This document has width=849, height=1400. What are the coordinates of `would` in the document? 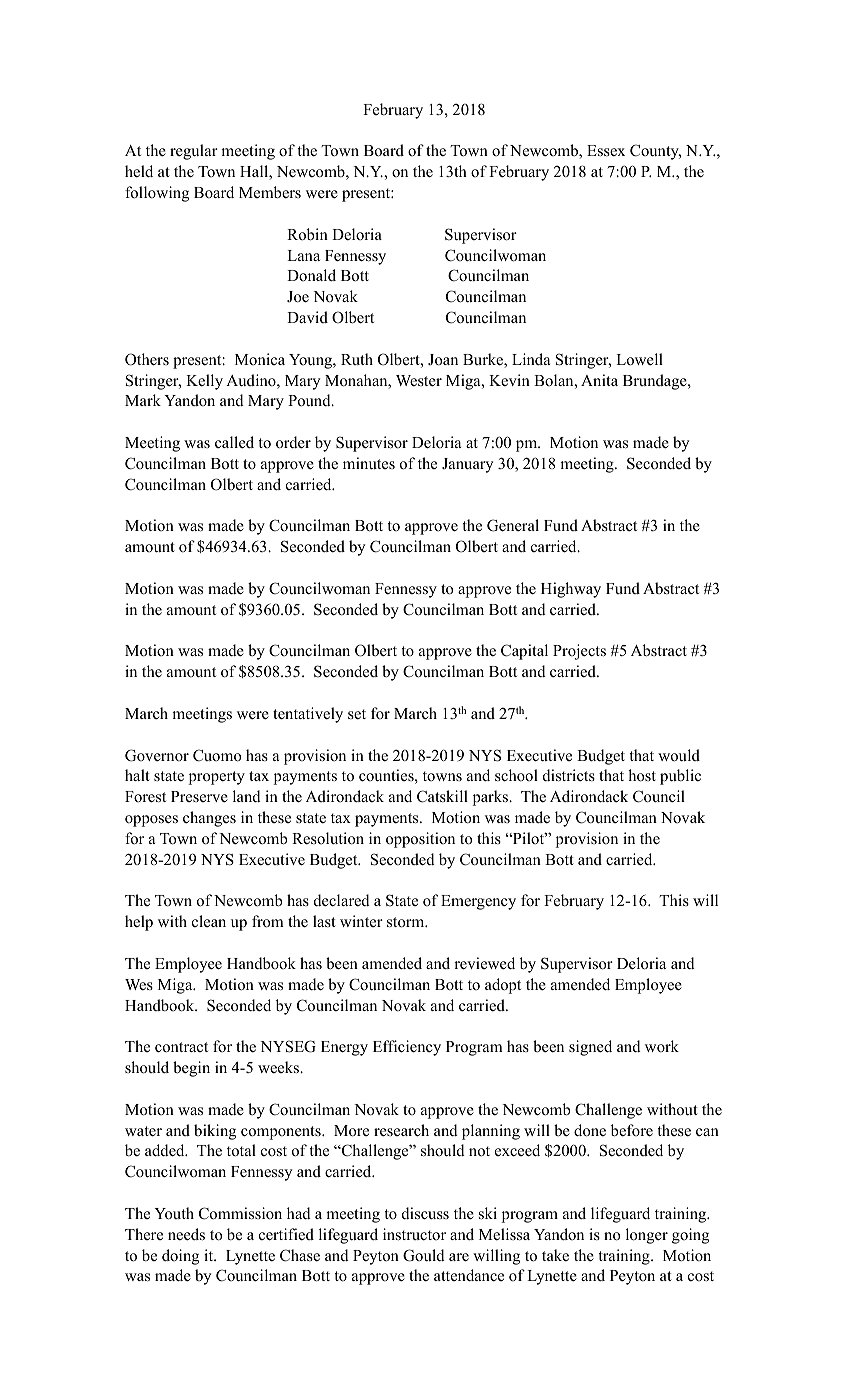 It's located at (679, 755).
